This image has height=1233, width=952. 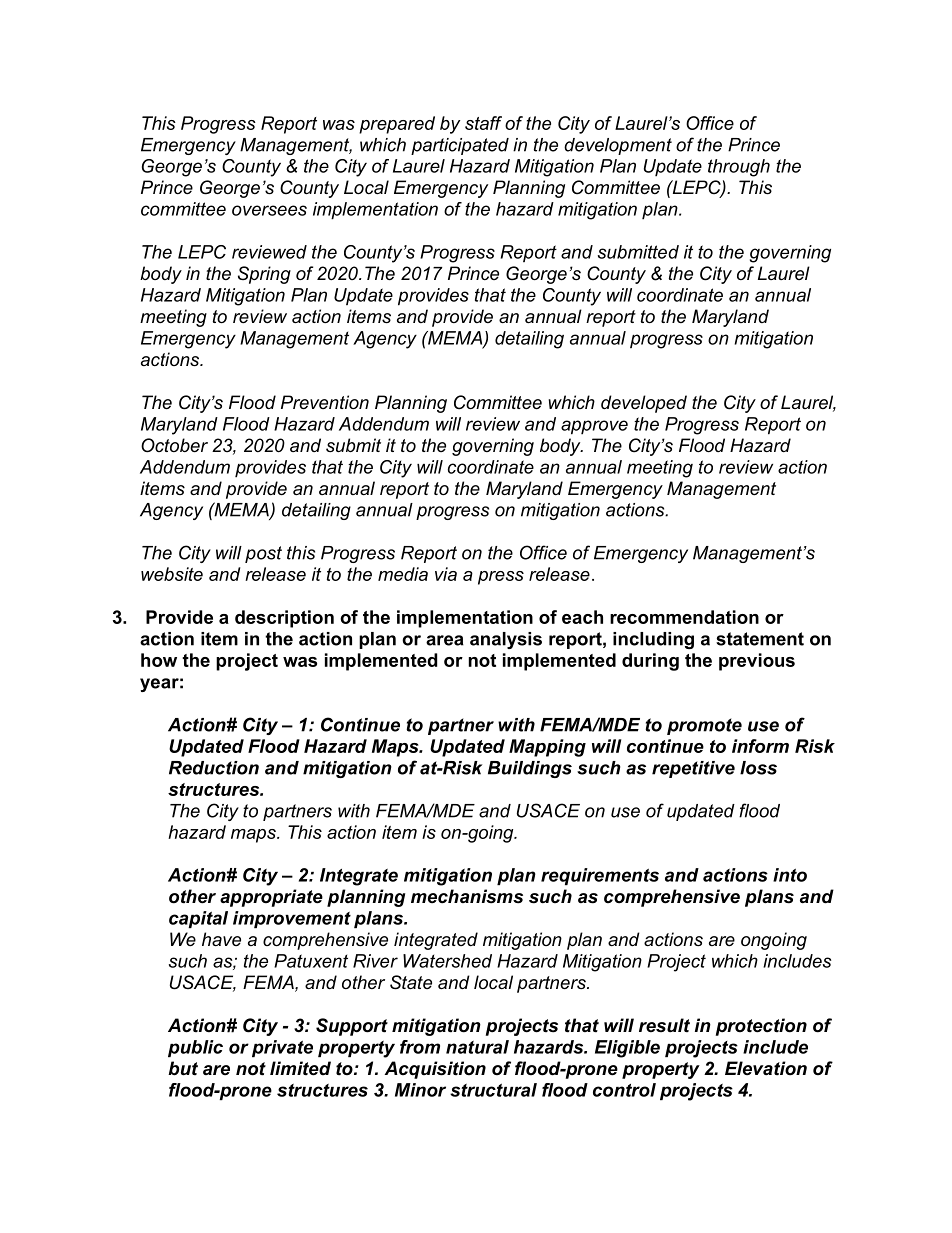 What do you see at coordinates (460, 146) in the image?
I see `participated` at bounding box center [460, 146].
